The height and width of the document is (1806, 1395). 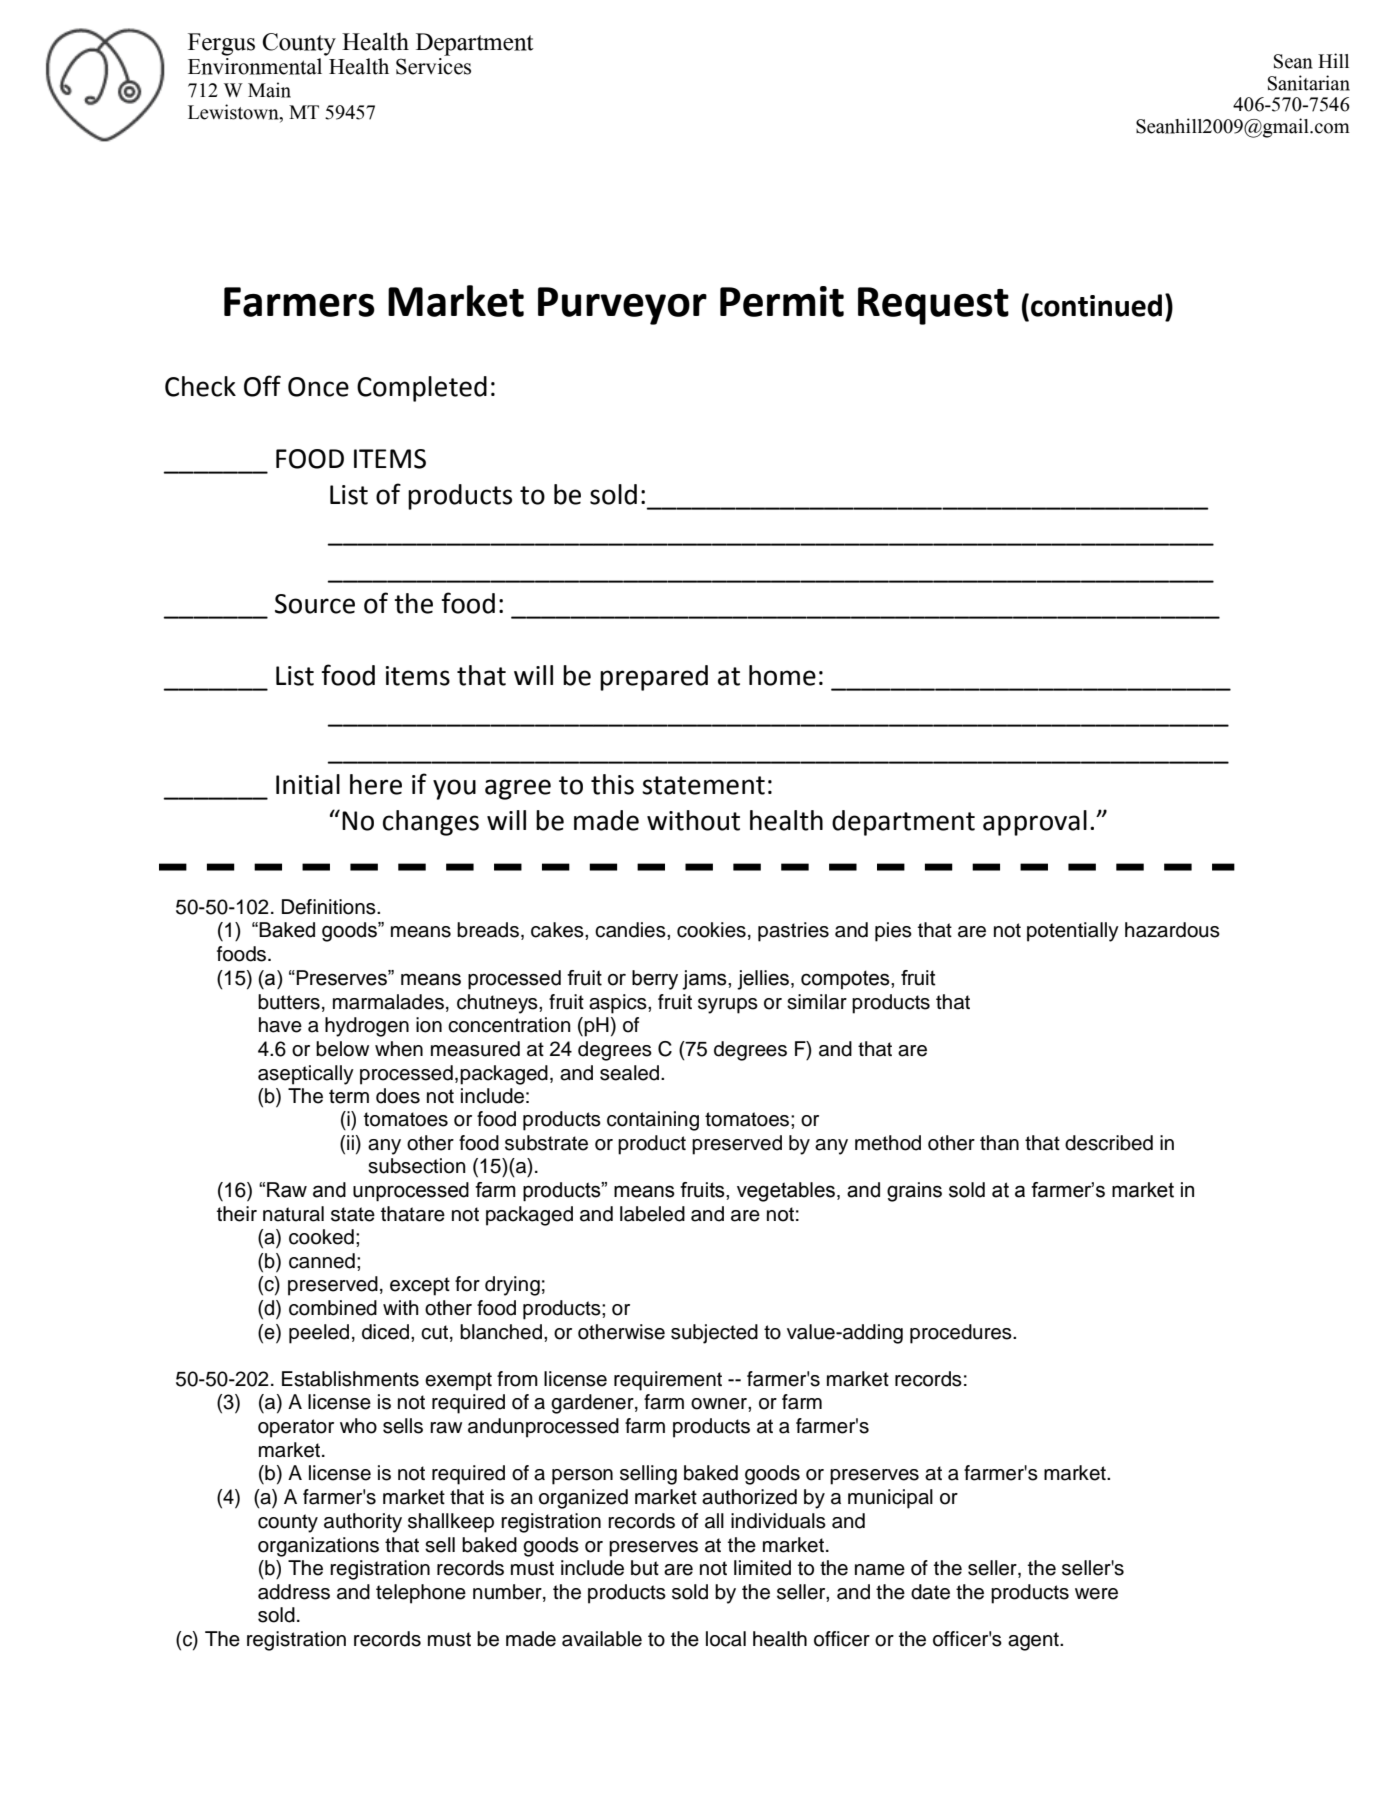 What do you see at coordinates (315, 604) in the document?
I see `Source` at bounding box center [315, 604].
